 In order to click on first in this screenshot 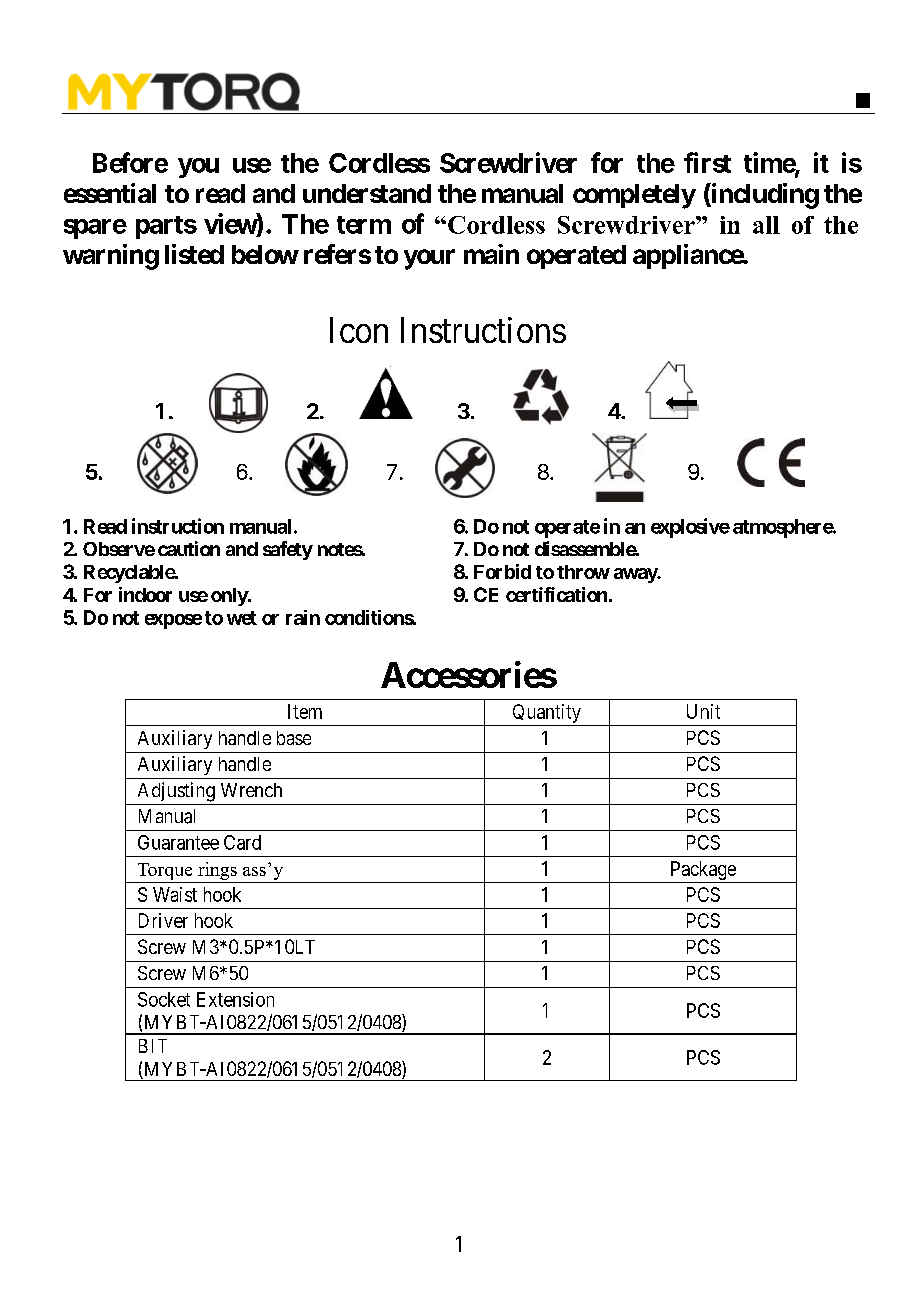, I will do `click(707, 162)`.
